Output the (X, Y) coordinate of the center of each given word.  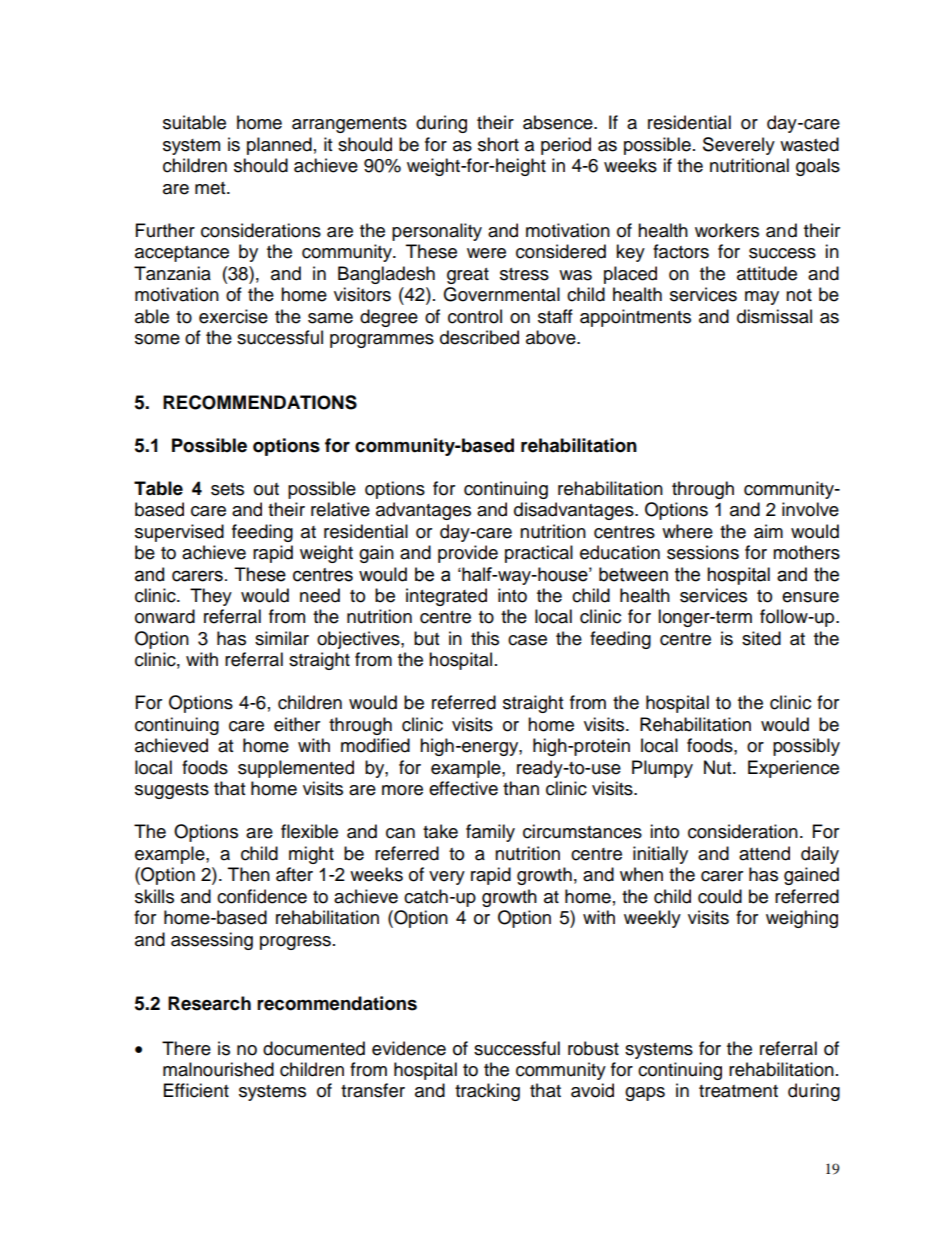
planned (279, 146)
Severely (739, 146)
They (211, 597)
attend (764, 853)
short (498, 144)
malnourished (218, 1069)
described (479, 337)
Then (249, 874)
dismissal (774, 316)
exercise (233, 316)
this (485, 638)
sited (761, 638)
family (490, 833)
